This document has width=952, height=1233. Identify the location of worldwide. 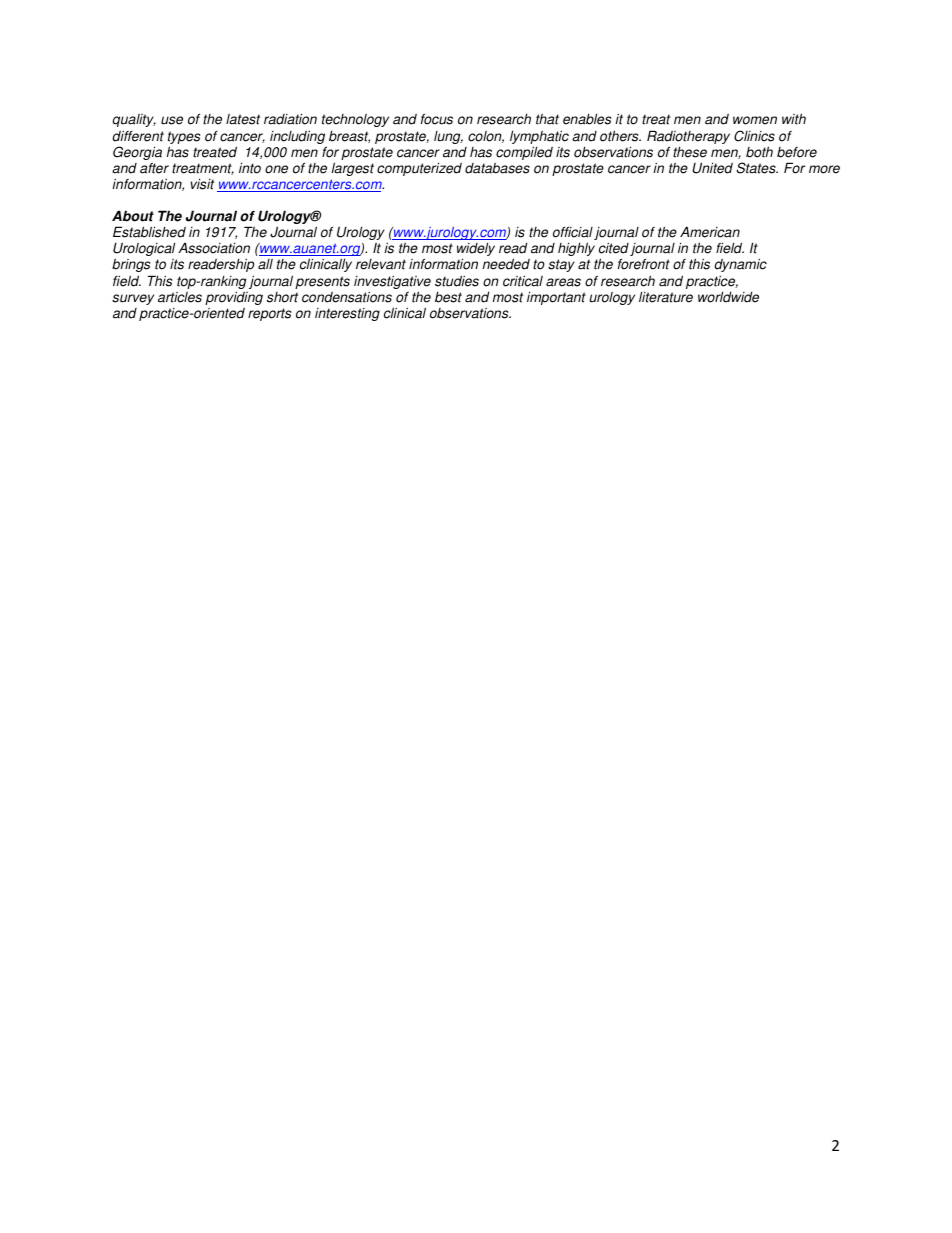
(728, 297).
